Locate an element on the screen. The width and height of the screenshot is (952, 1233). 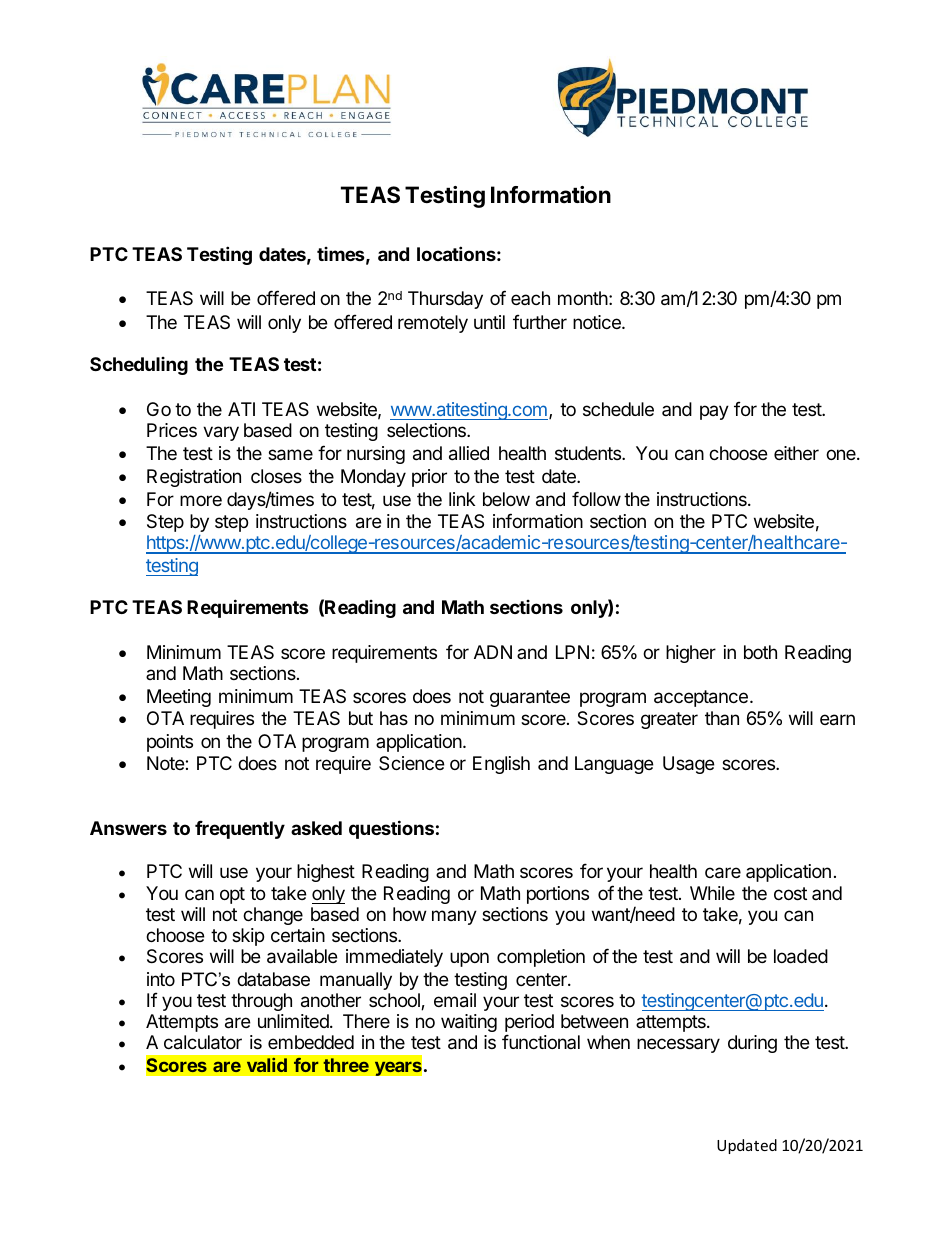
during is located at coordinates (752, 1044).
